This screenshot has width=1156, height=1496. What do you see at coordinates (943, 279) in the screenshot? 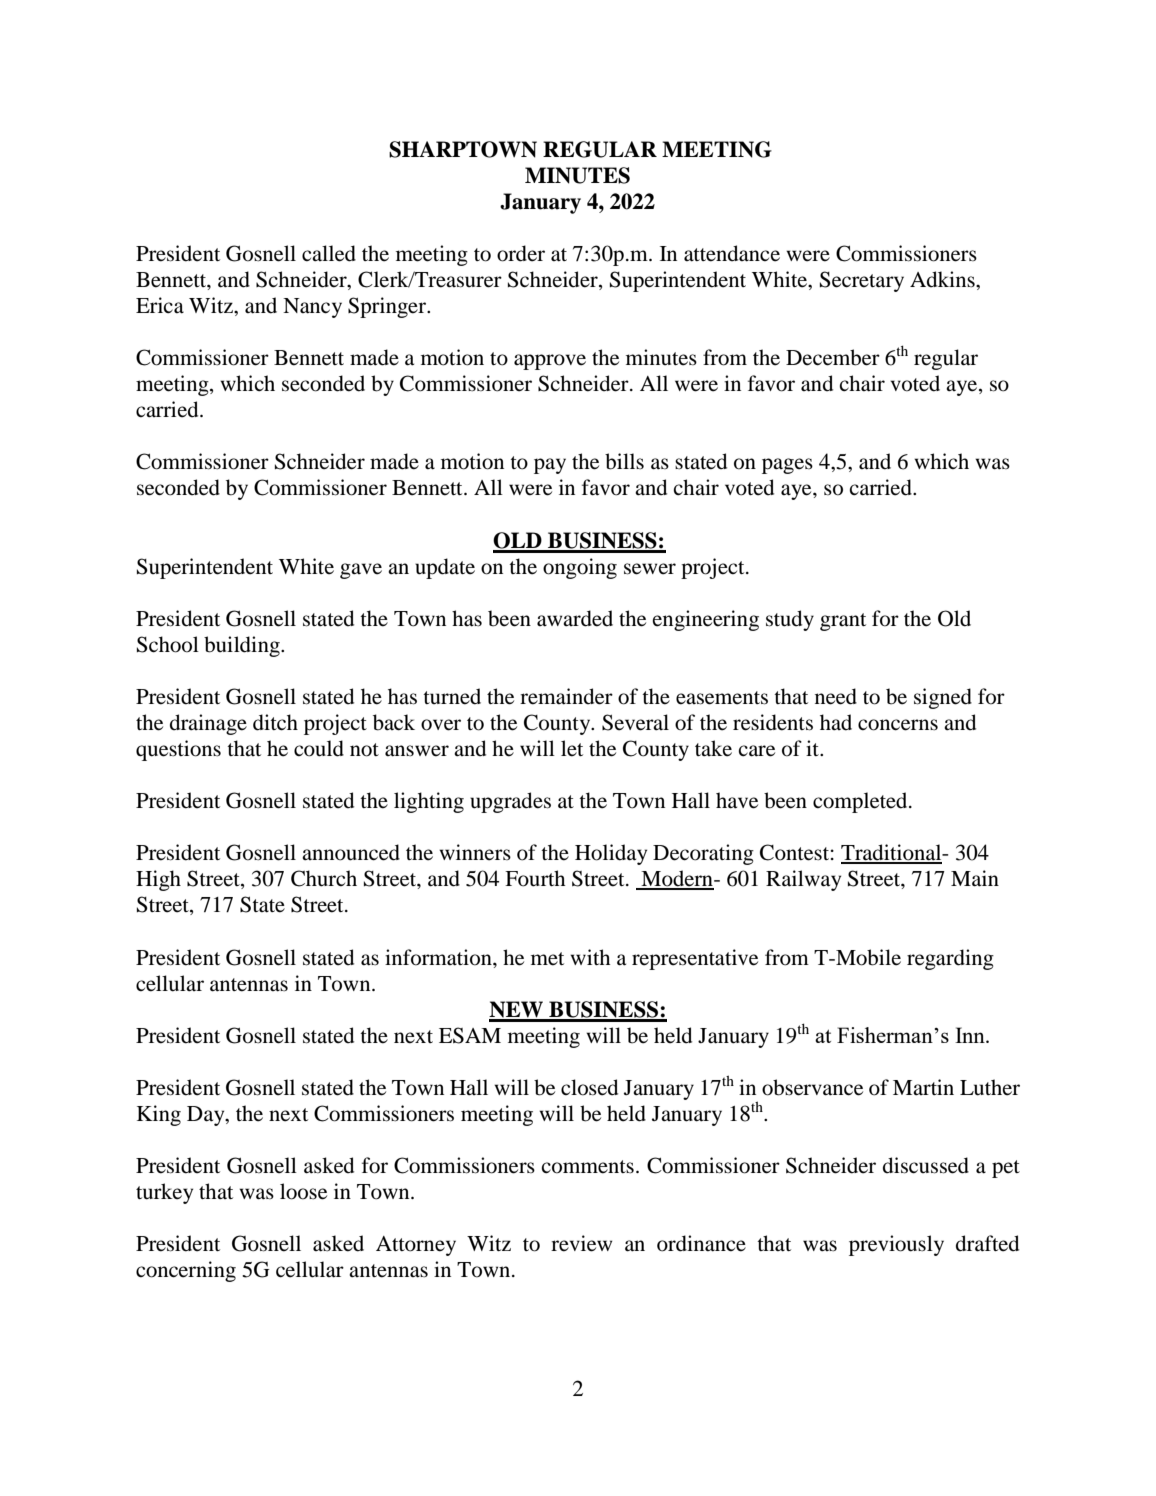
I see `Adkins` at bounding box center [943, 279].
